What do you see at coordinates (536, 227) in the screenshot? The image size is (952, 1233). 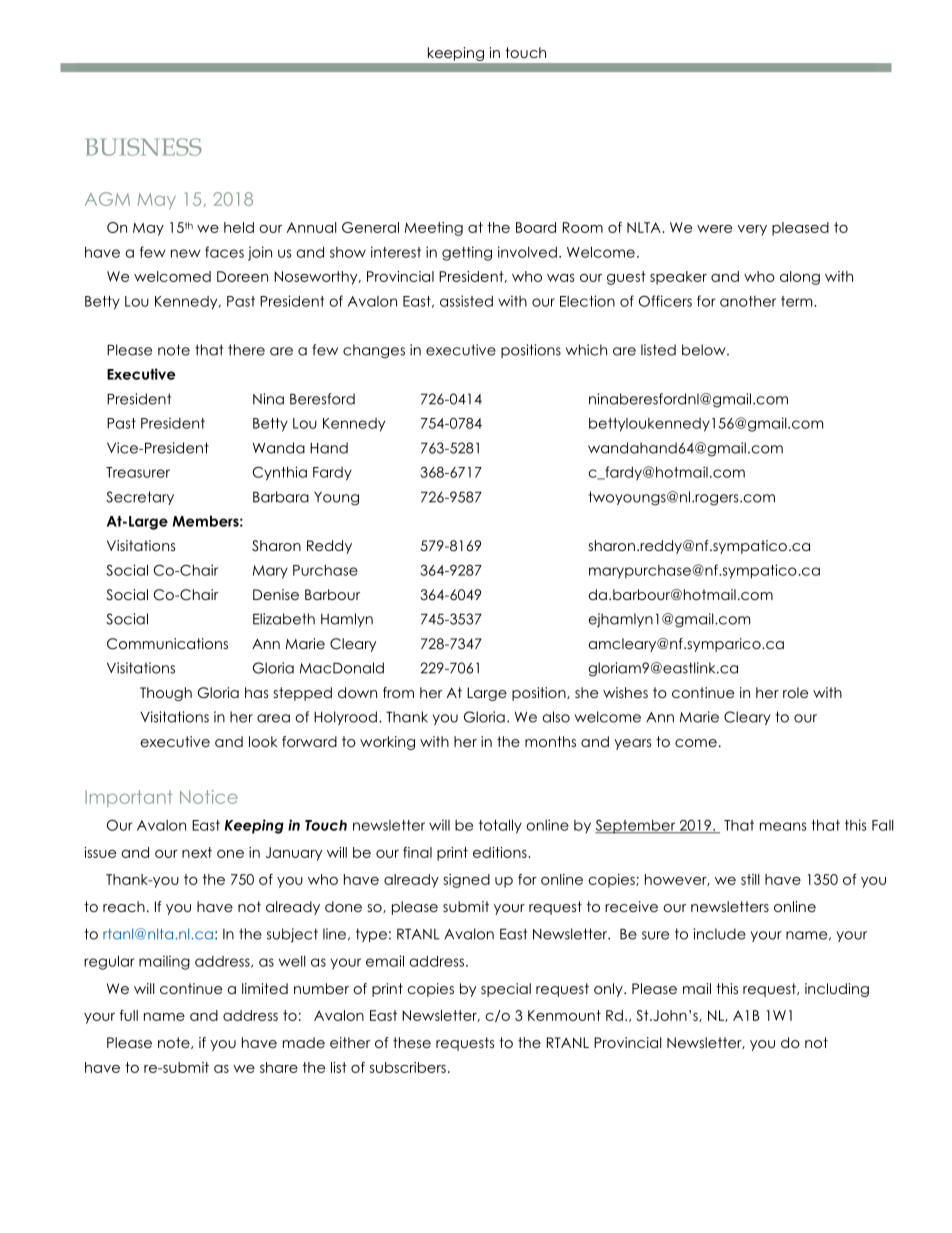 I see `Board` at bounding box center [536, 227].
